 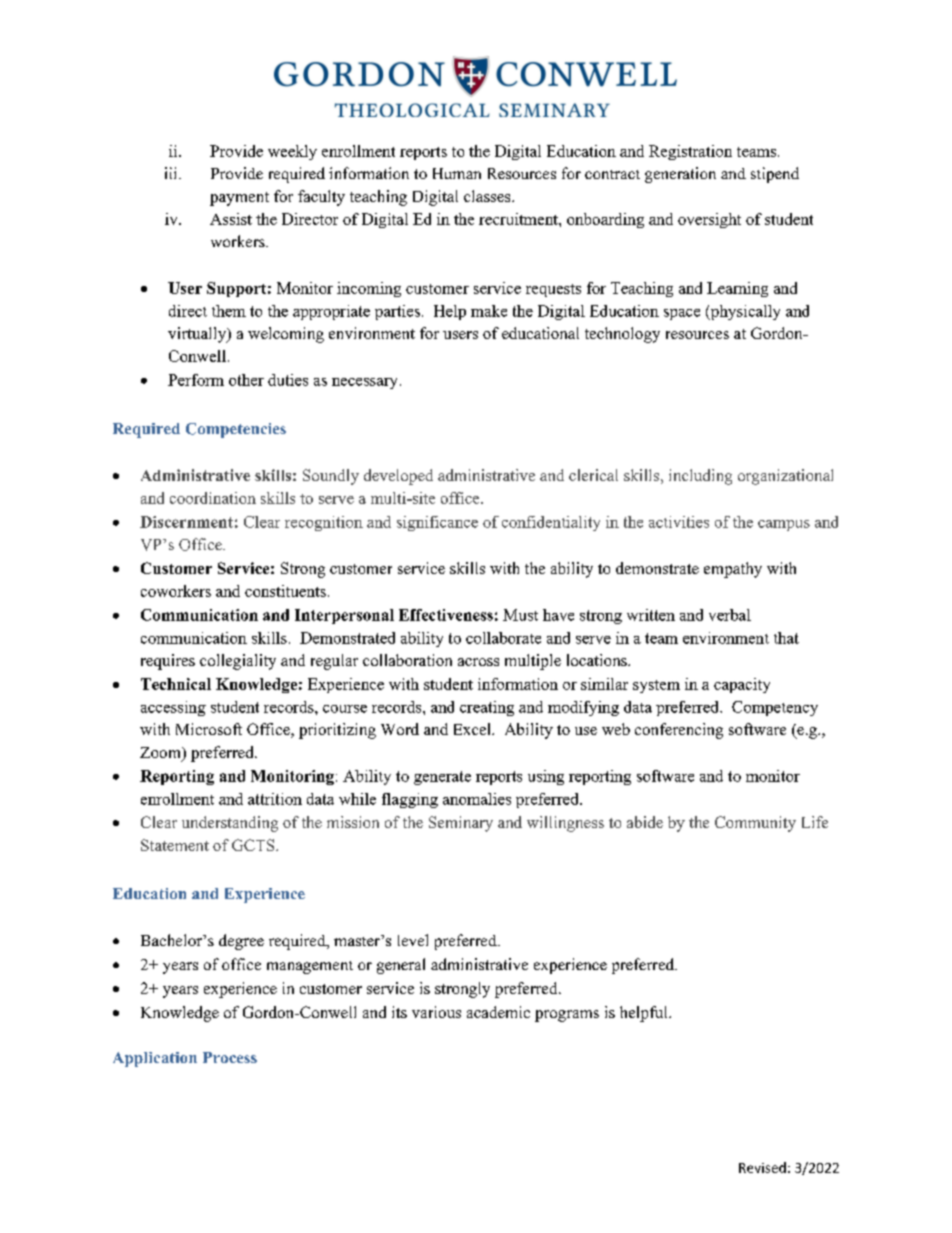 What do you see at coordinates (239, 199) in the screenshot?
I see `payment` at bounding box center [239, 199].
